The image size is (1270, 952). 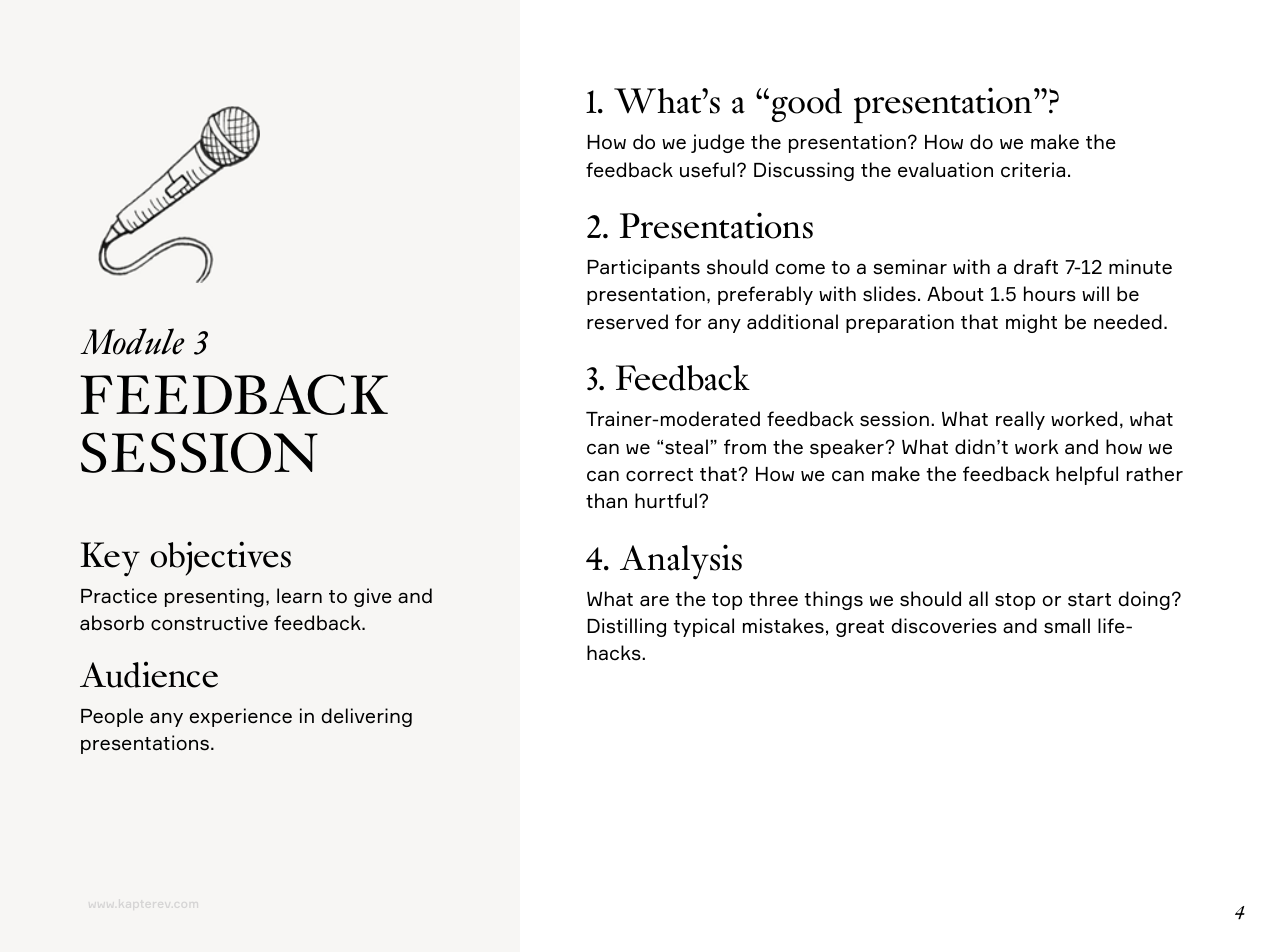 I want to click on useful, so click(x=707, y=170).
